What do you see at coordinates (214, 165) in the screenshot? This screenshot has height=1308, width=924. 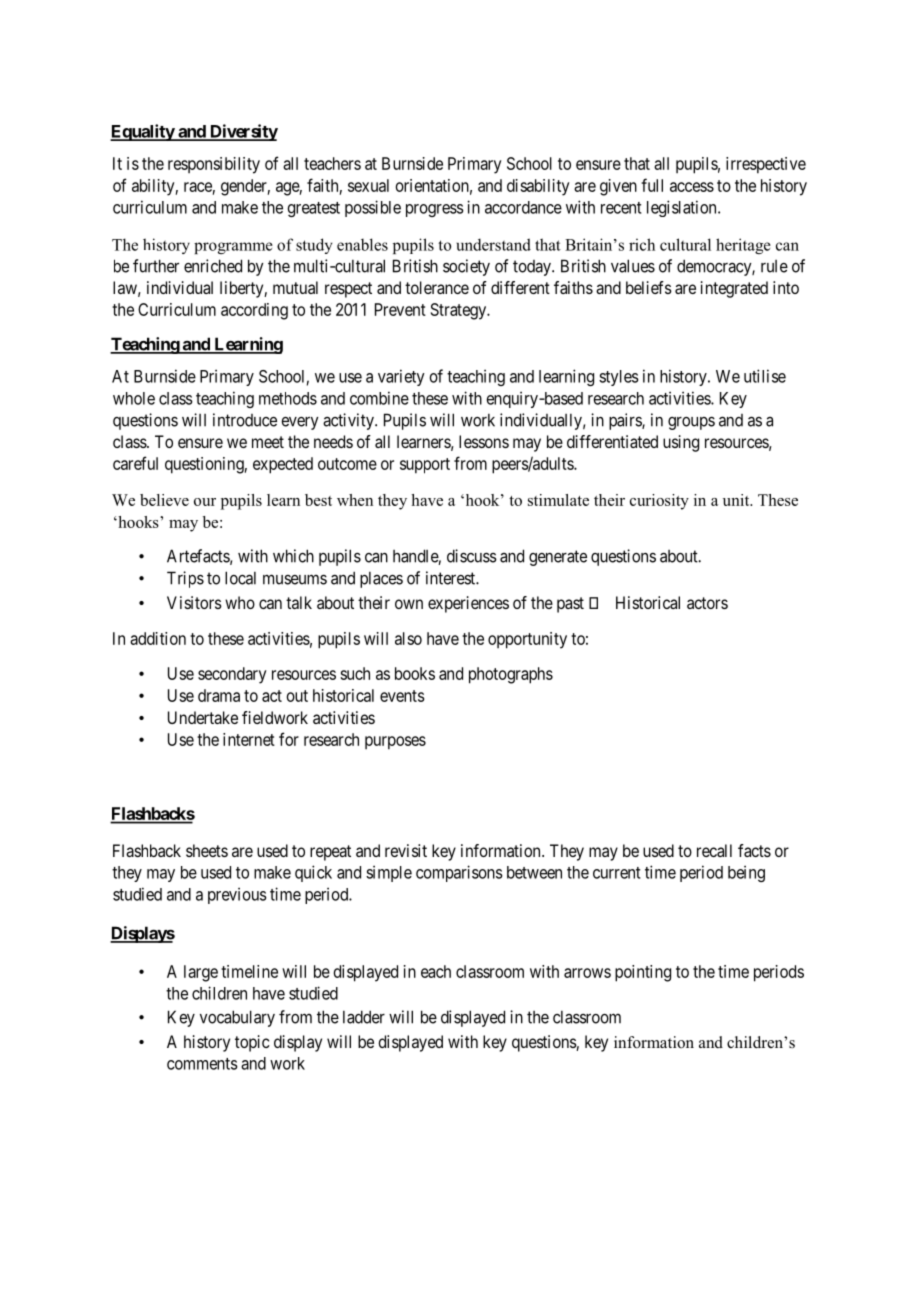 I see `responsibility` at bounding box center [214, 165].
